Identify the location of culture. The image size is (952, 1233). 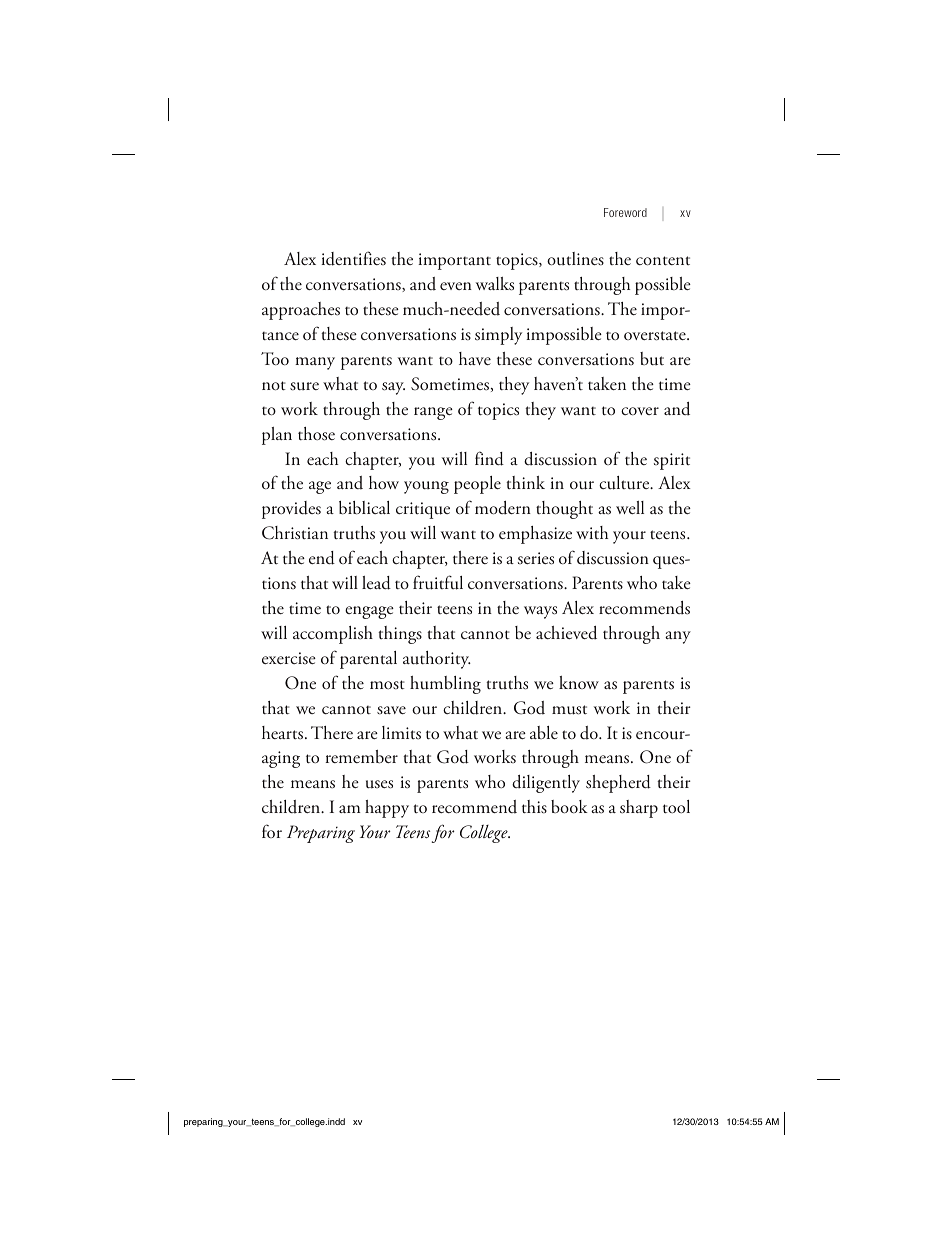
(625, 483).
